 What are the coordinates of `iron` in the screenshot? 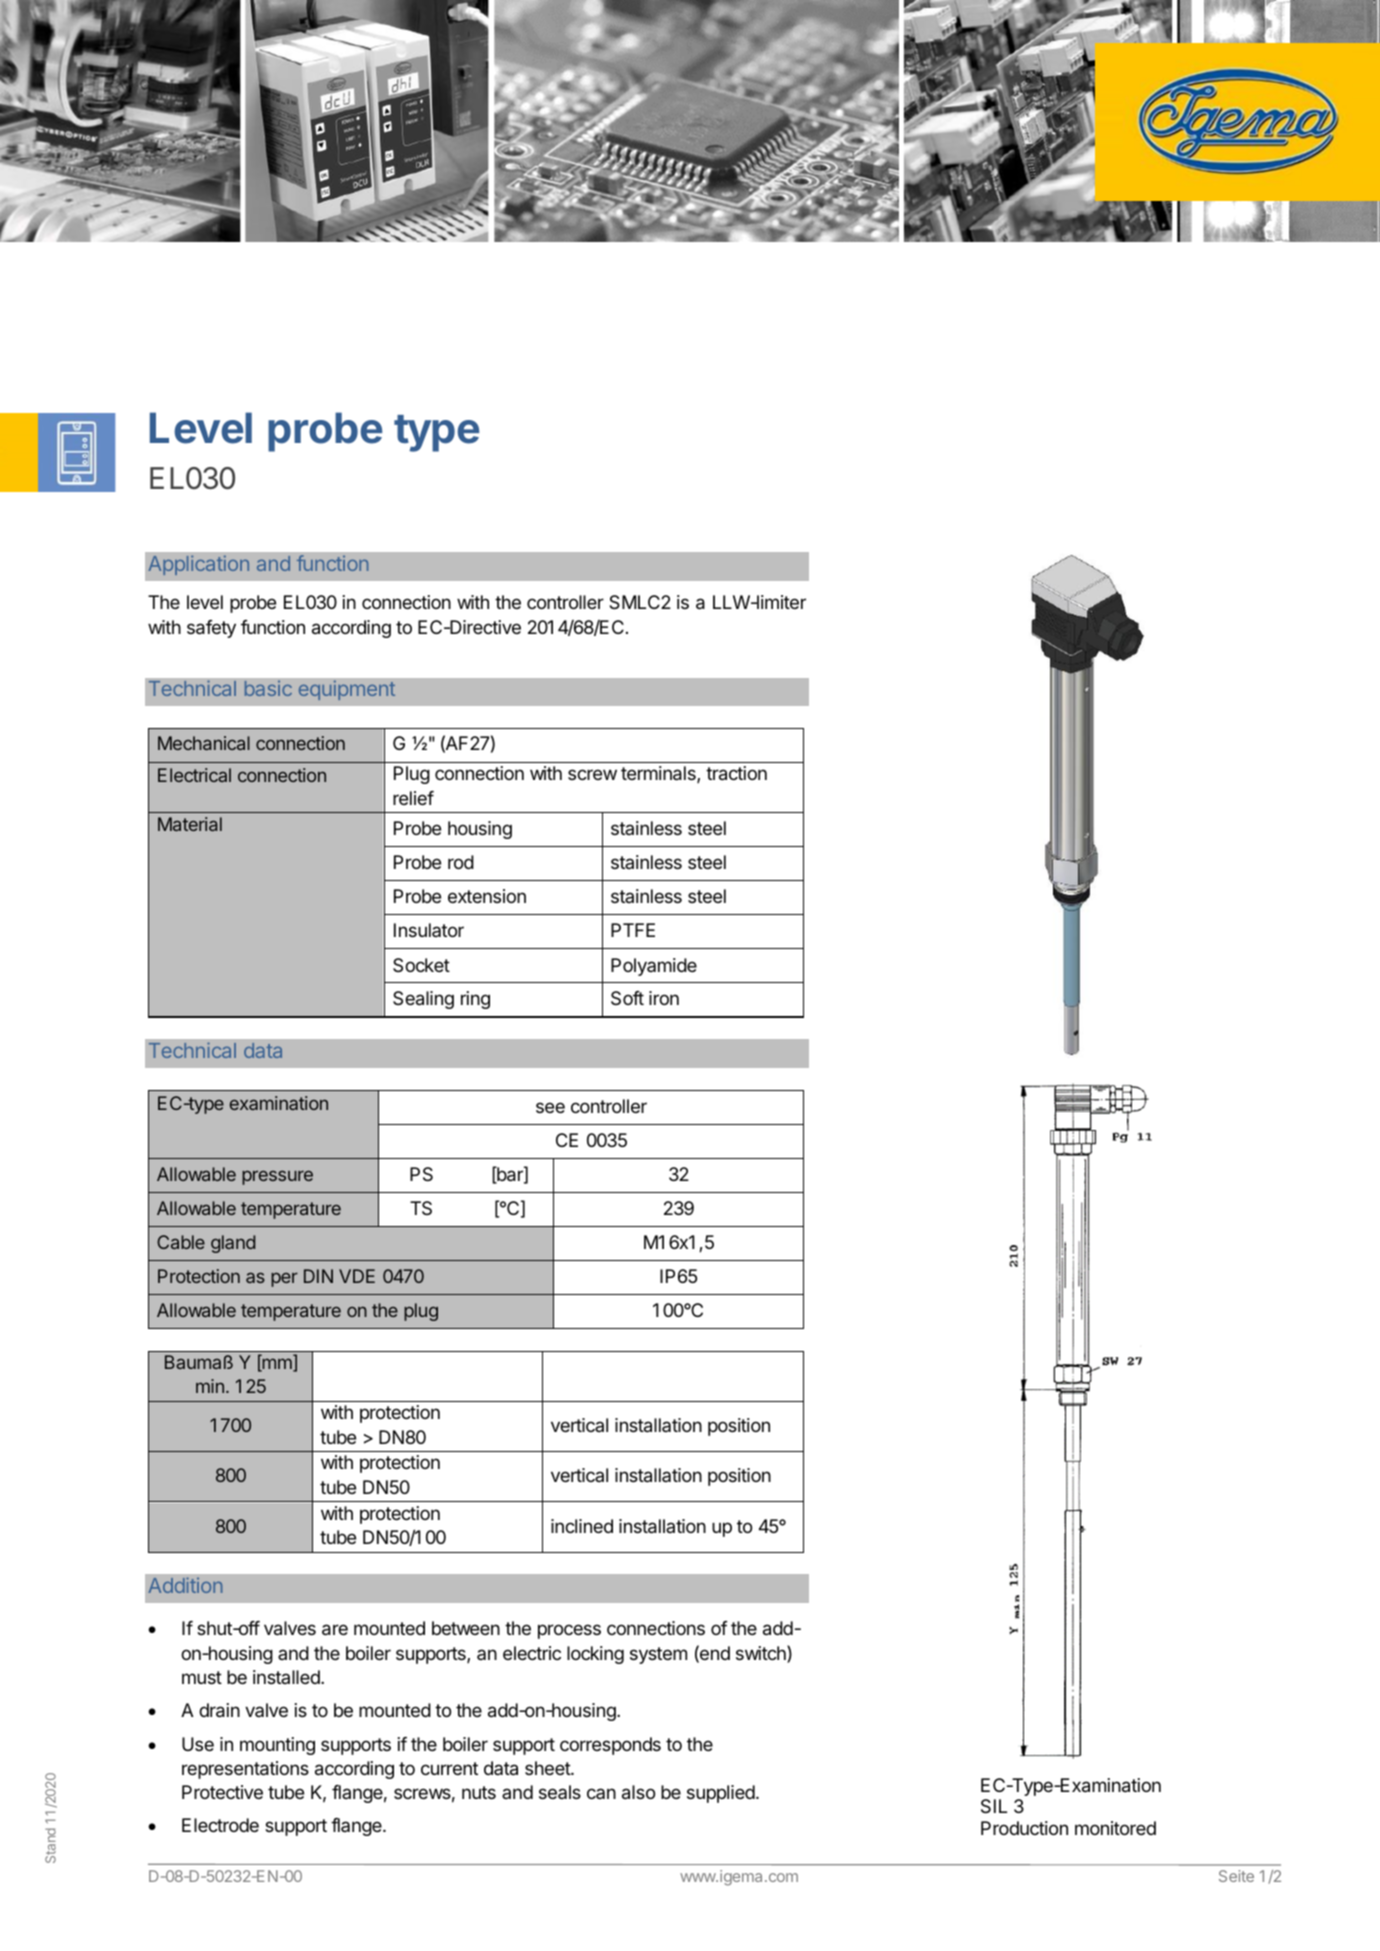 It's located at (664, 998).
